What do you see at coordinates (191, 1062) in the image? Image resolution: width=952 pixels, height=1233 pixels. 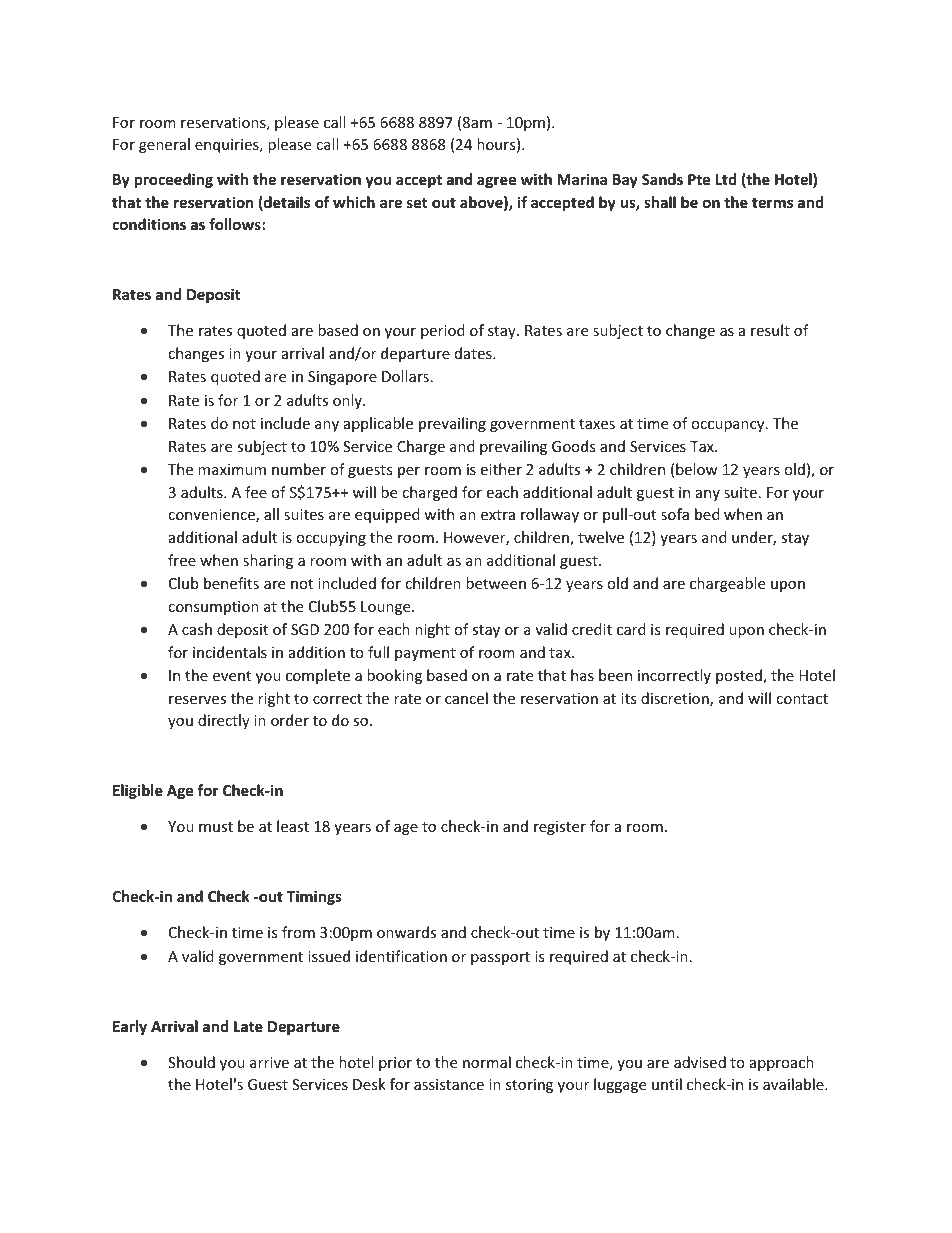 I see `Should` at bounding box center [191, 1062].
